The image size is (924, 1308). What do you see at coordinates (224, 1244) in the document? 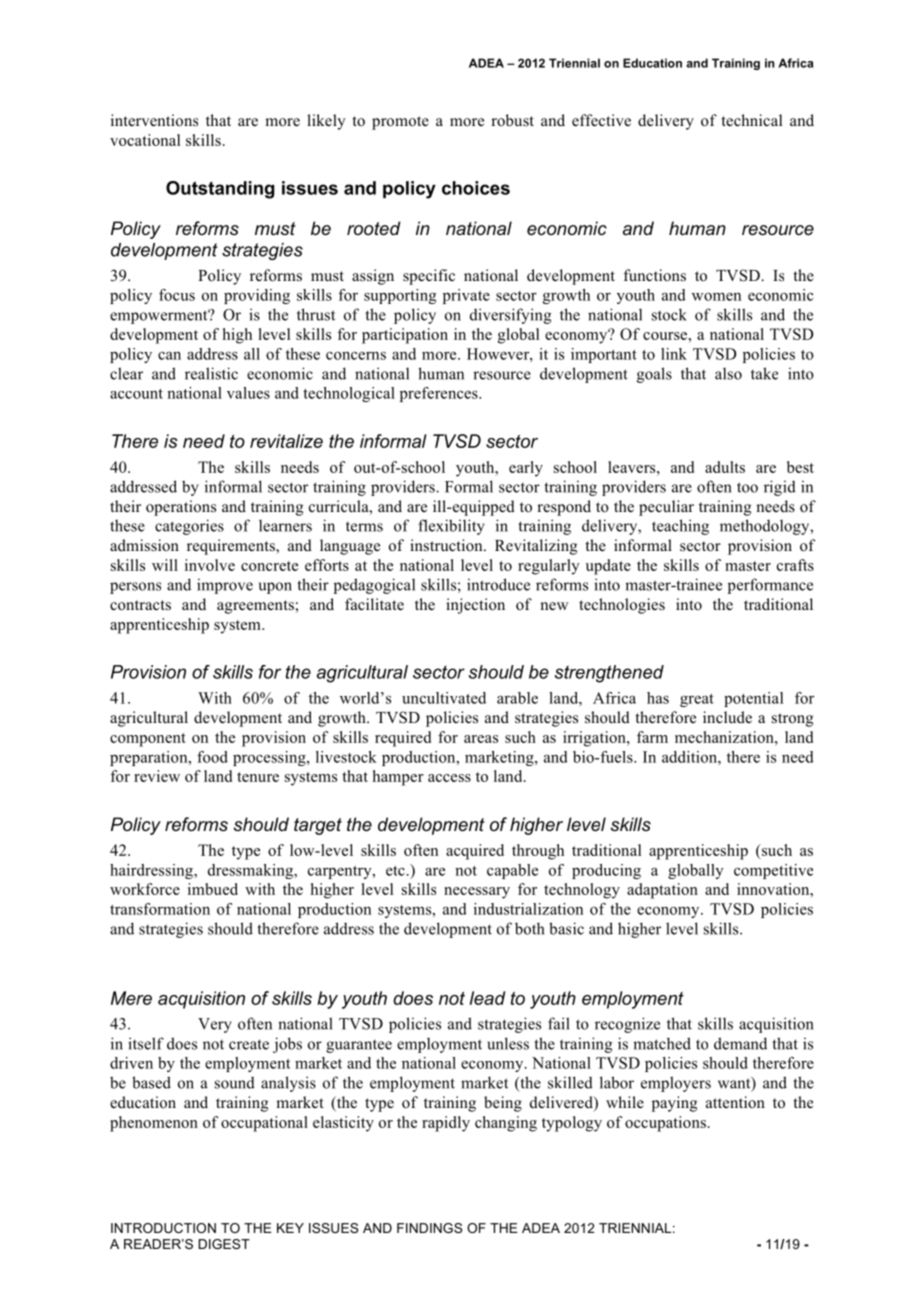
I see `DIGEST` at bounding box center [224, 1244].
